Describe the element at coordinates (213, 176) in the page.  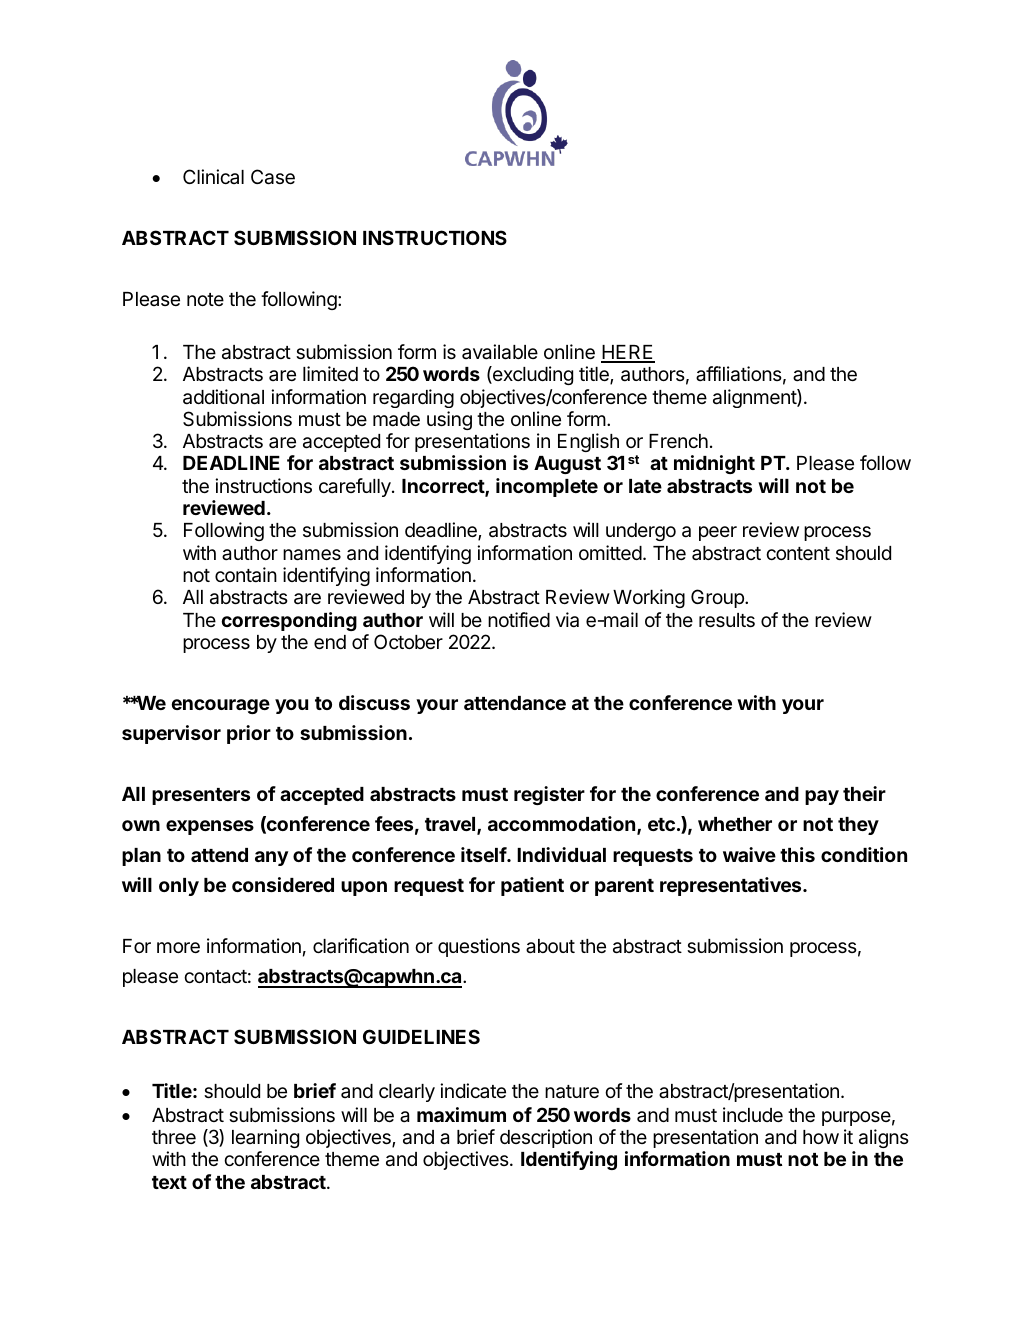
I see `Clinical` at that location.
